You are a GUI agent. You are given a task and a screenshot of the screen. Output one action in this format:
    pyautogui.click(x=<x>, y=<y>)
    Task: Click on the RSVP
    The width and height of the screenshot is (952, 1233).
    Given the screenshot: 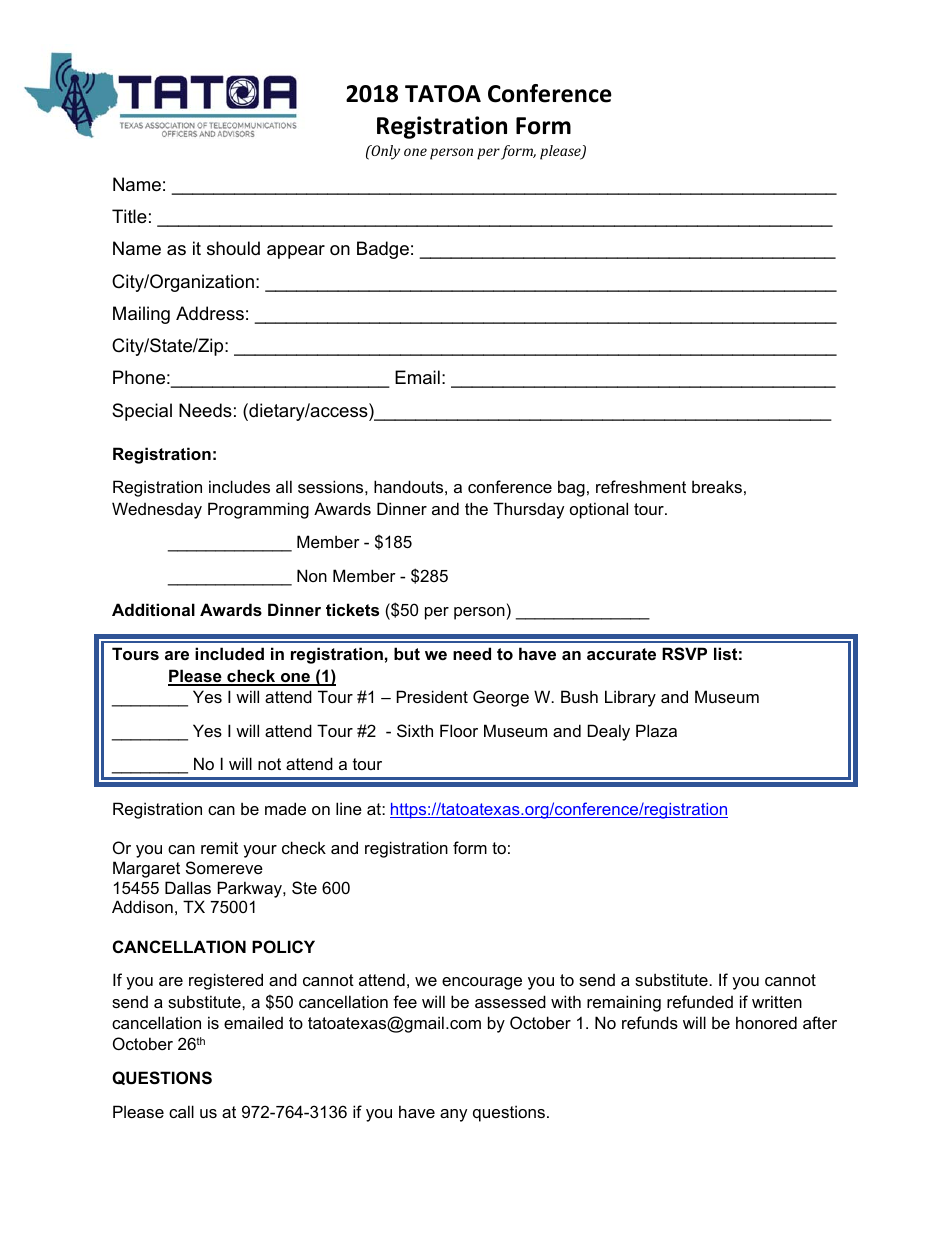 What is the action you would take?
    pyautogui.click(x=684, y=654)
